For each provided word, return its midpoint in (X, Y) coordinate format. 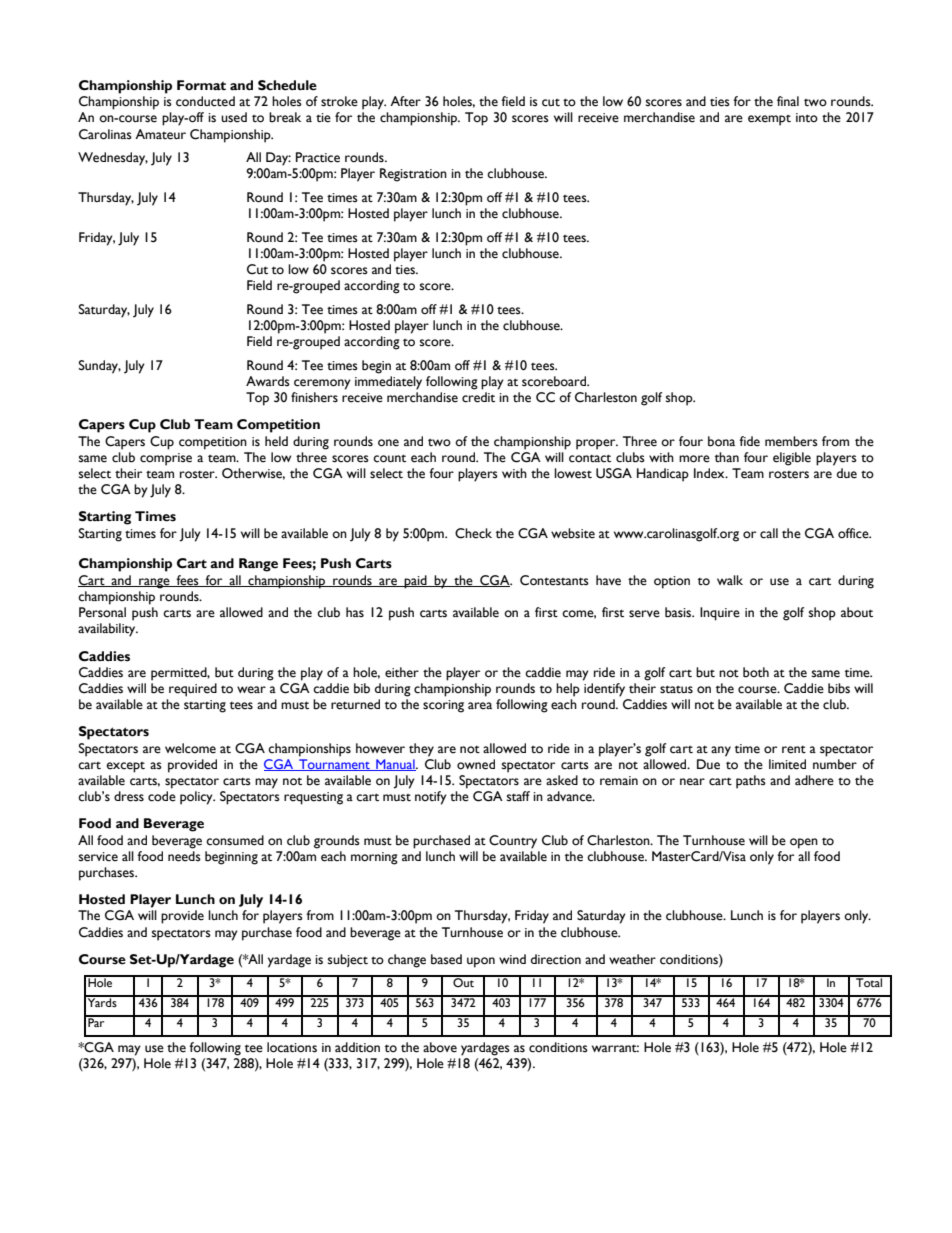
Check (473, 533)
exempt (769, 120)
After (405, 101)
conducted (205, 101)
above (440, 1047)
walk (730, 580)
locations (292, 1047)
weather (632, 959)
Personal (102, 612)
